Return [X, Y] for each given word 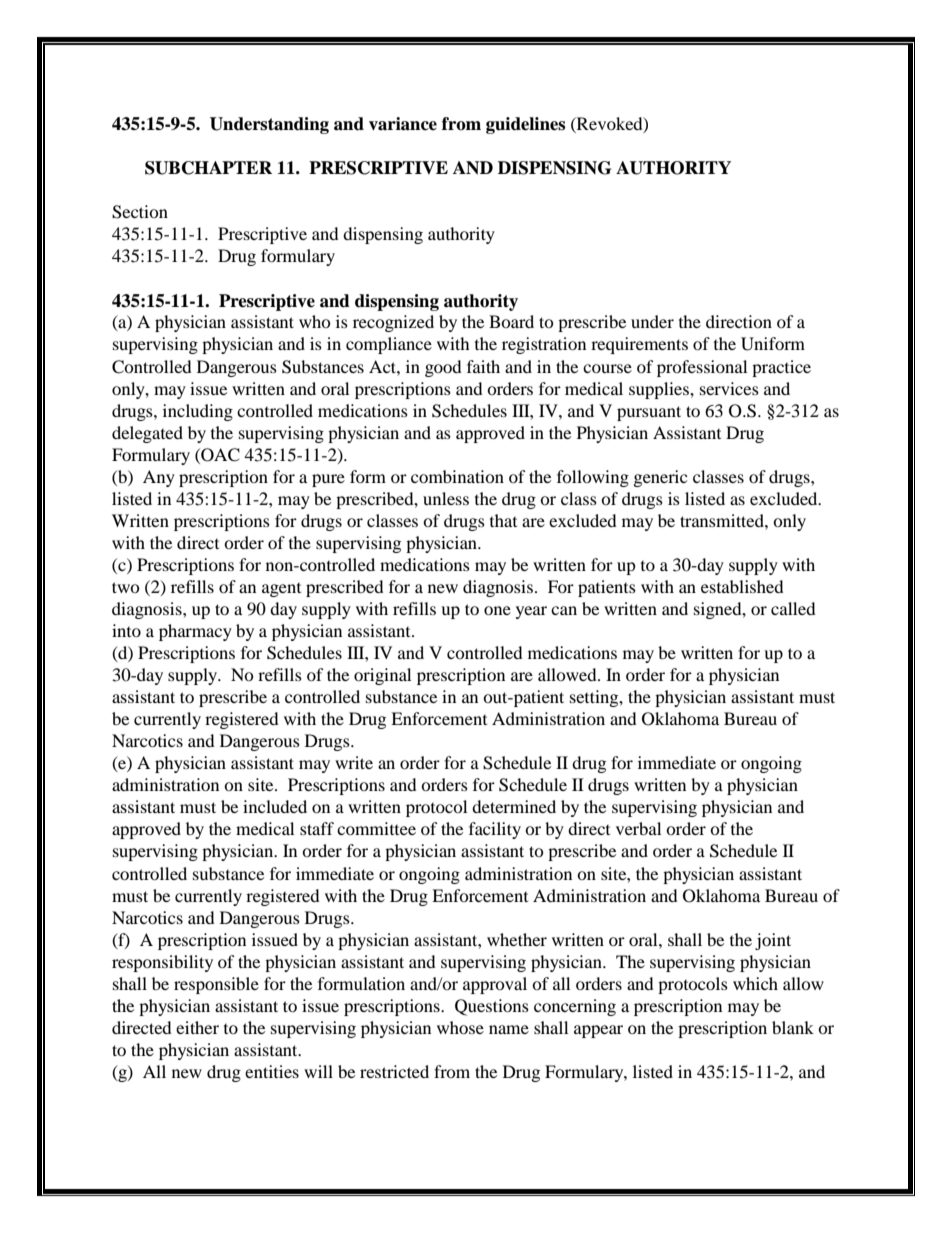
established [742, 586]
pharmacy [195, 632]
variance [403, 124]
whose [460, 1027]
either [197, 1027]
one [497, 610]
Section [140, 212]
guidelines [525, 125]
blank [793, 1027]
